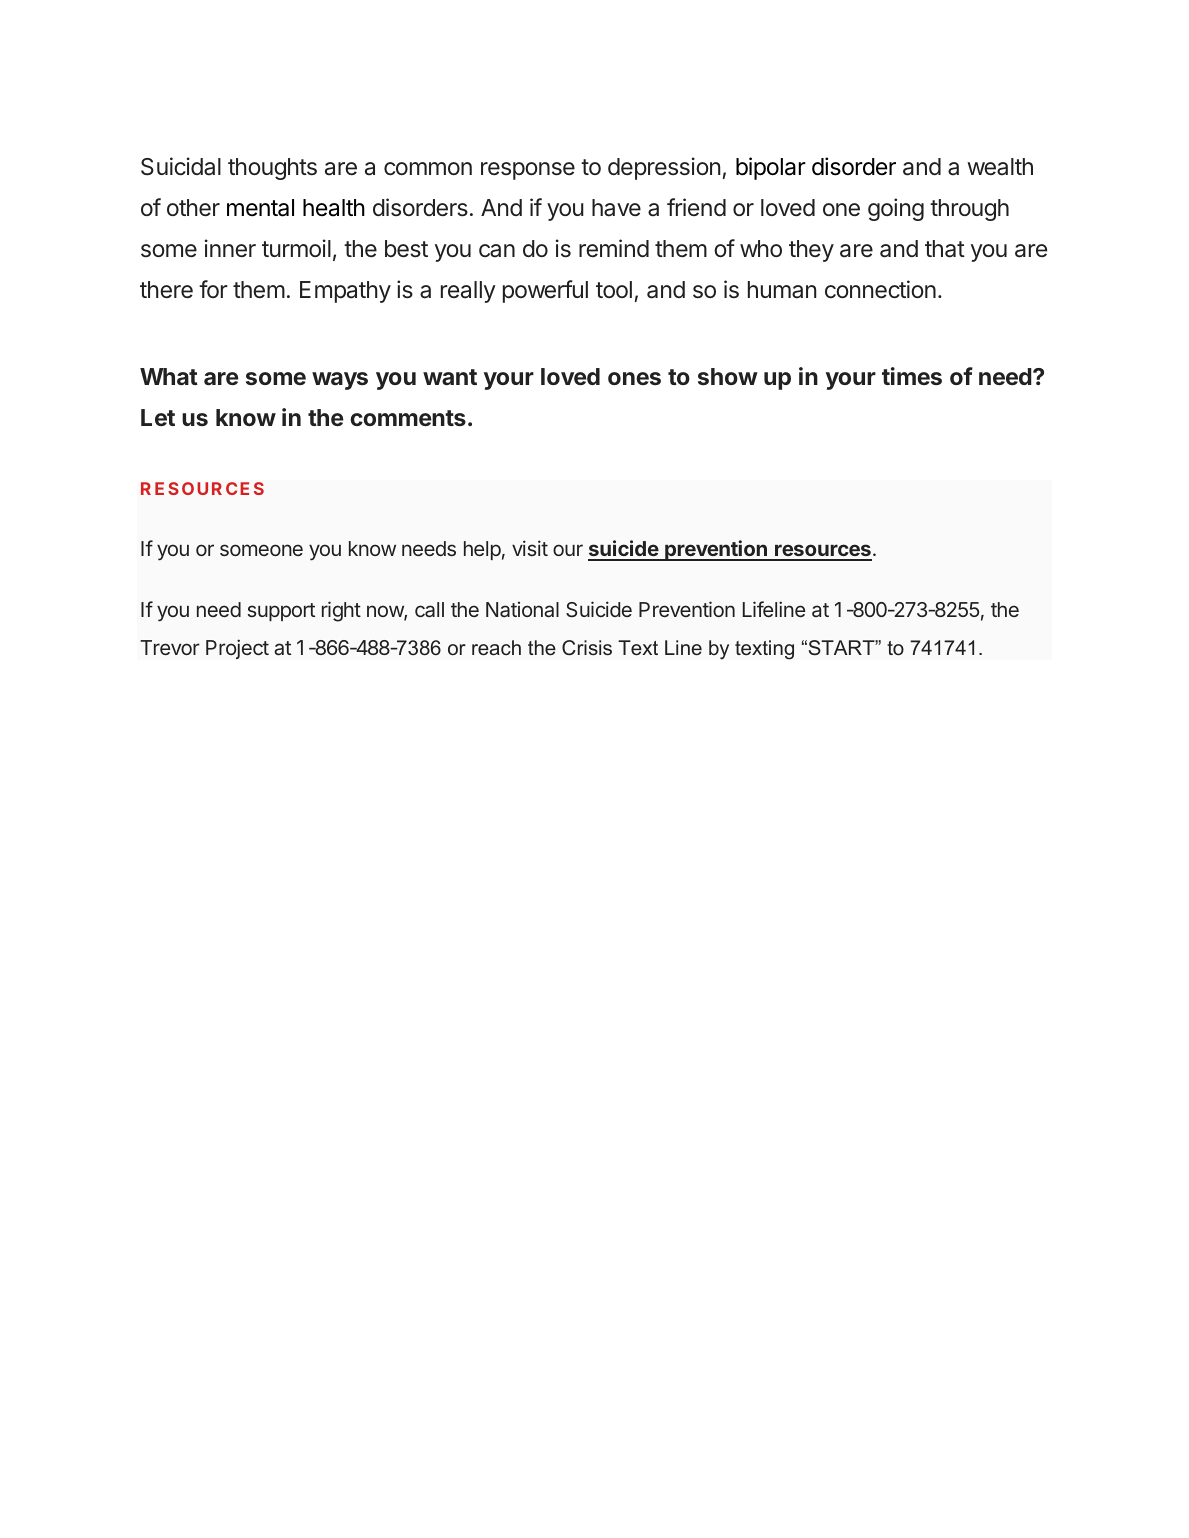  Describe the element at coordinates (272, 169) in the image. I see `thoughts` at that location.
